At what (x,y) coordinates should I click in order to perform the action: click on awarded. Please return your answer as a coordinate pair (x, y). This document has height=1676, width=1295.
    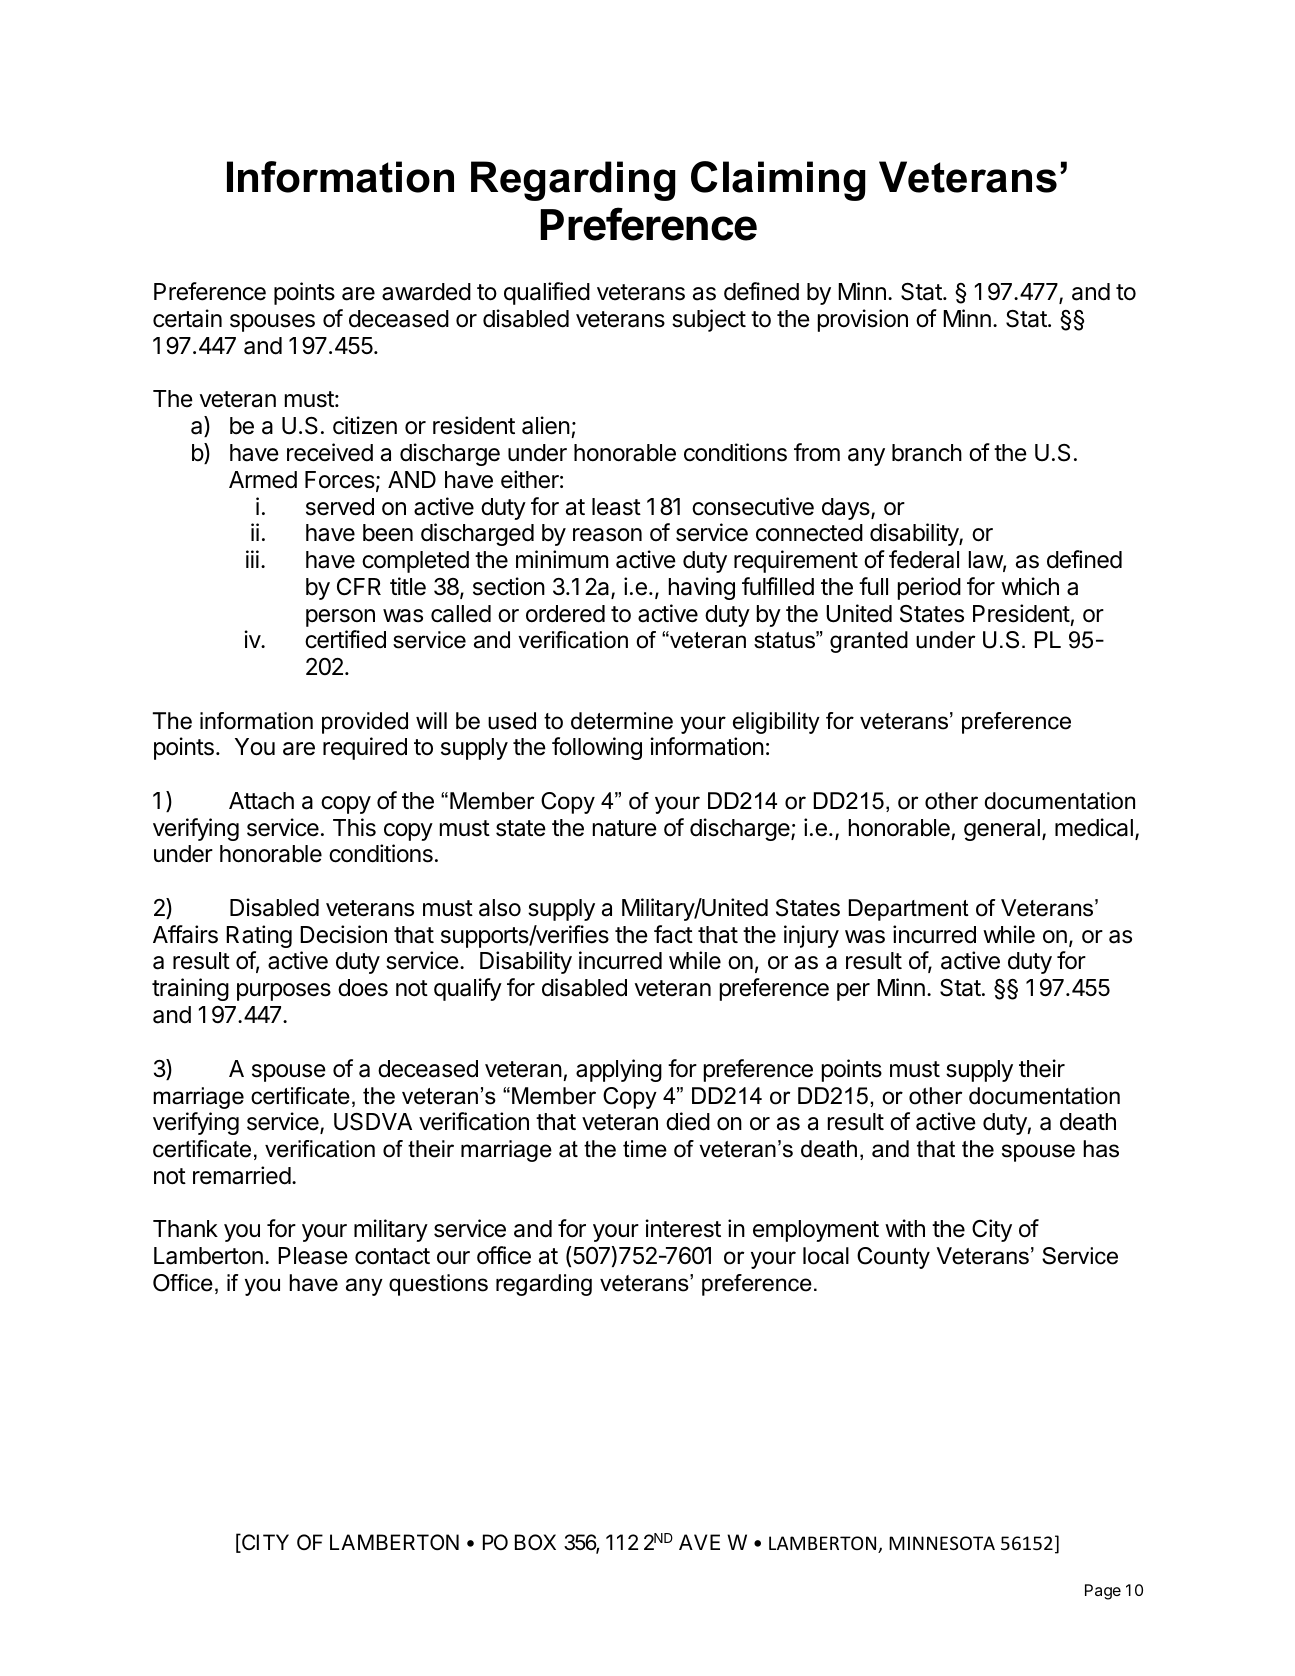
    Looking at the image, I should click on (426, 292).
